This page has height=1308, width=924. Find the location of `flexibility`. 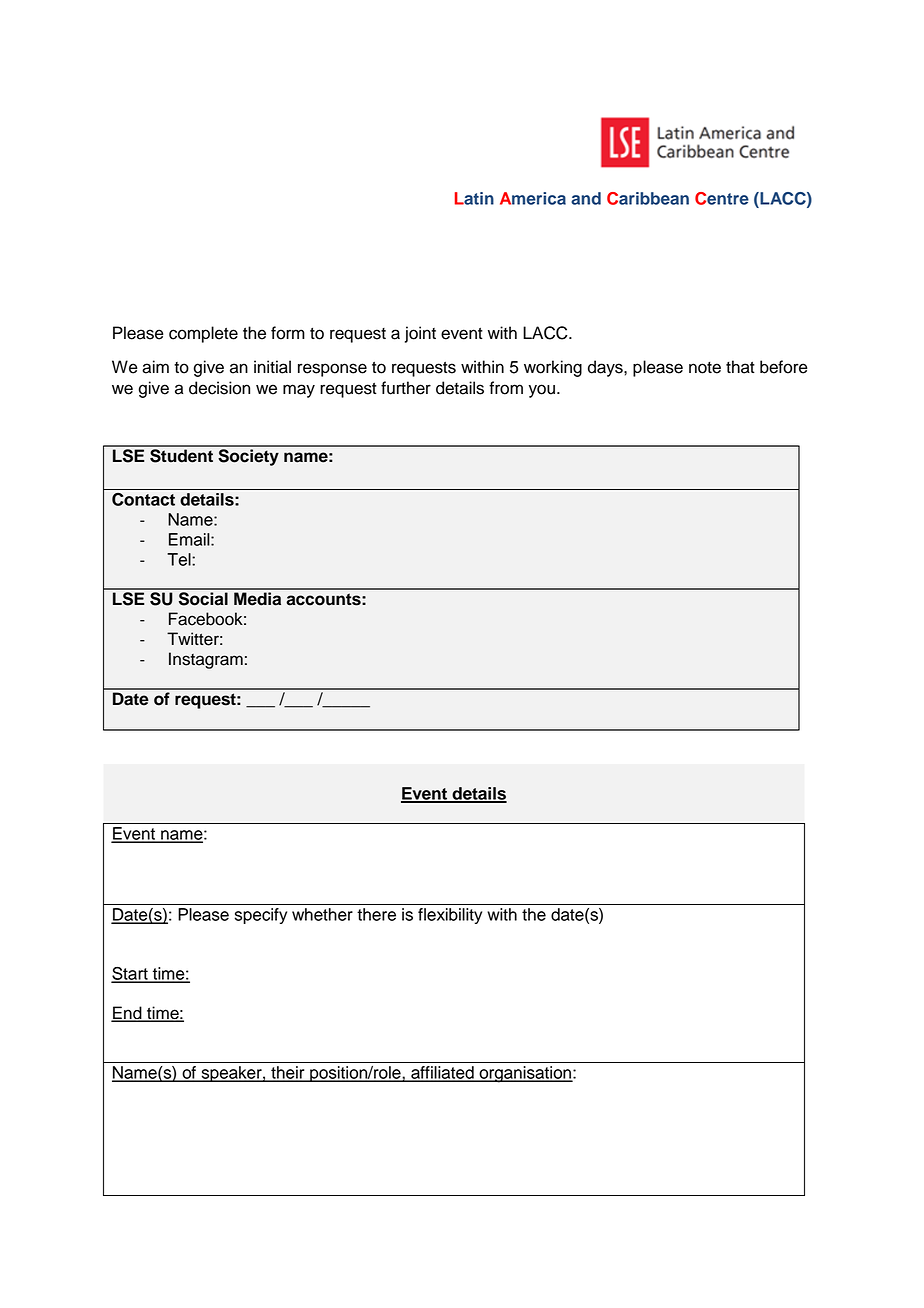

flexibility is located at coordinates (450, 916).
